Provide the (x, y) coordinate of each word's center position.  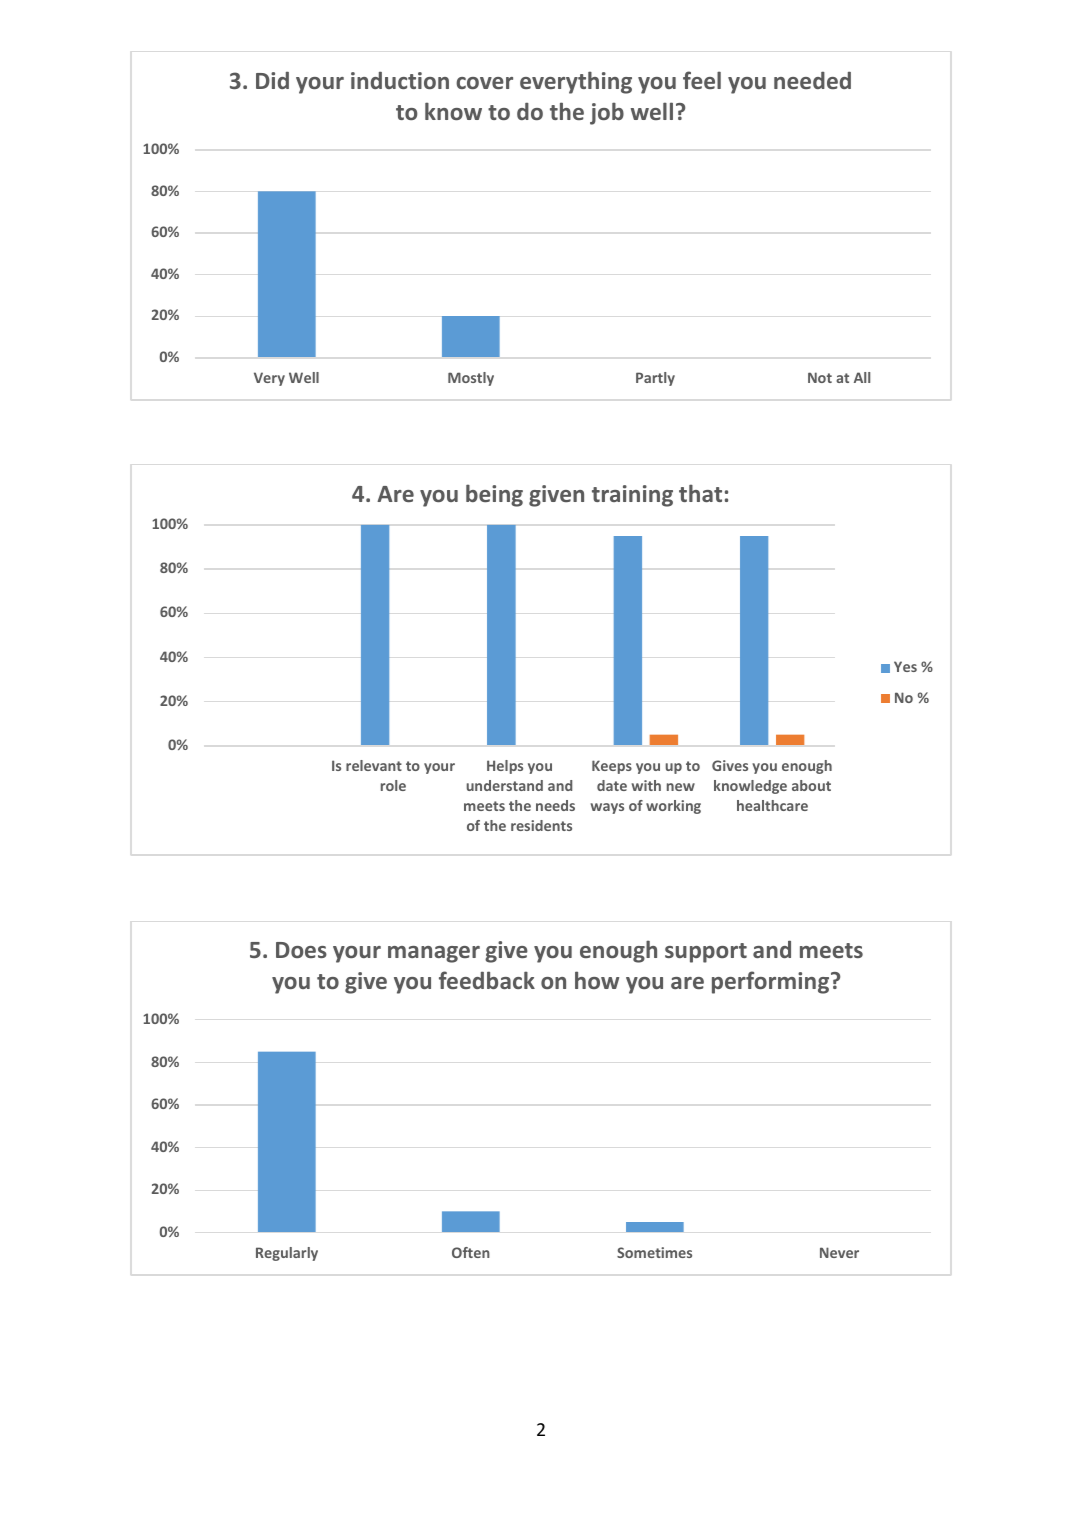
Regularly (287, 1254)
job (607, 113)
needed (812, 80)
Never (839, 1252)
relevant (374, 765)
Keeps (612, 767)
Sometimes (654, 1252)
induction (400, 80)
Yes (905, 666)
